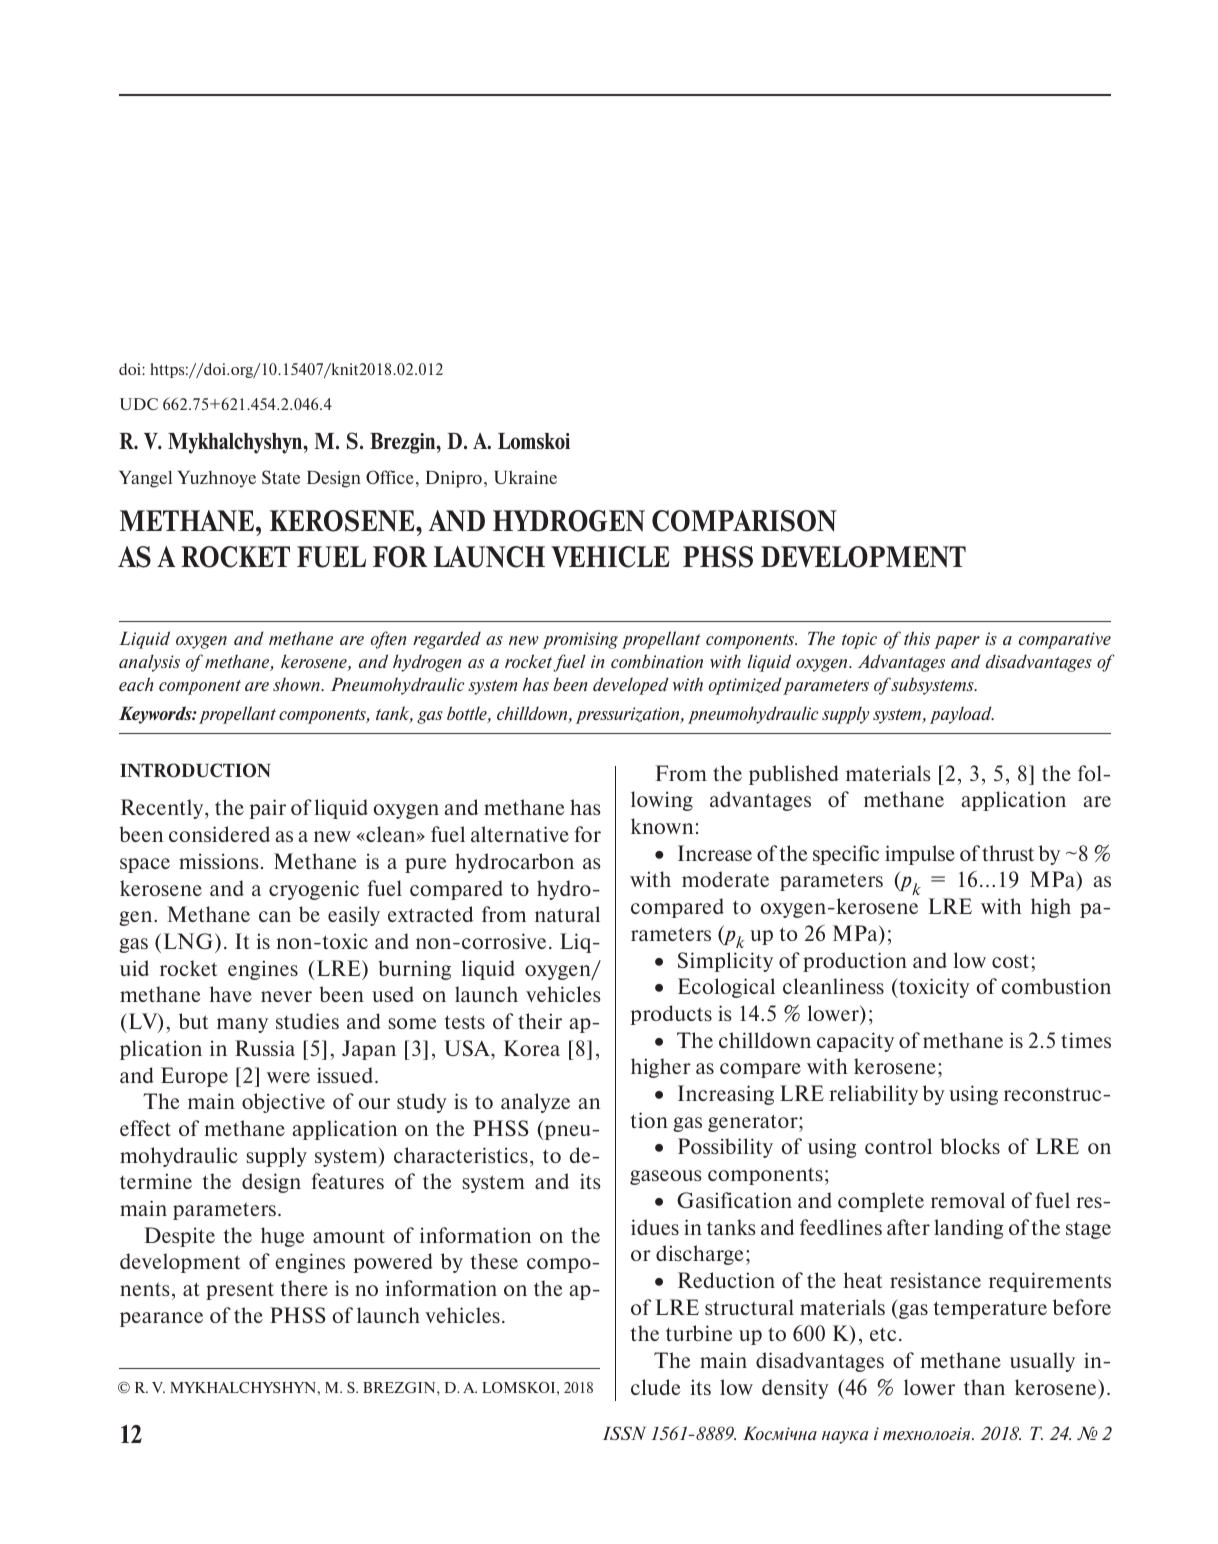  What do you see at coordinates (190, 941) in the screenshot?
I see `LNG` at bounding box center [190, 941].
